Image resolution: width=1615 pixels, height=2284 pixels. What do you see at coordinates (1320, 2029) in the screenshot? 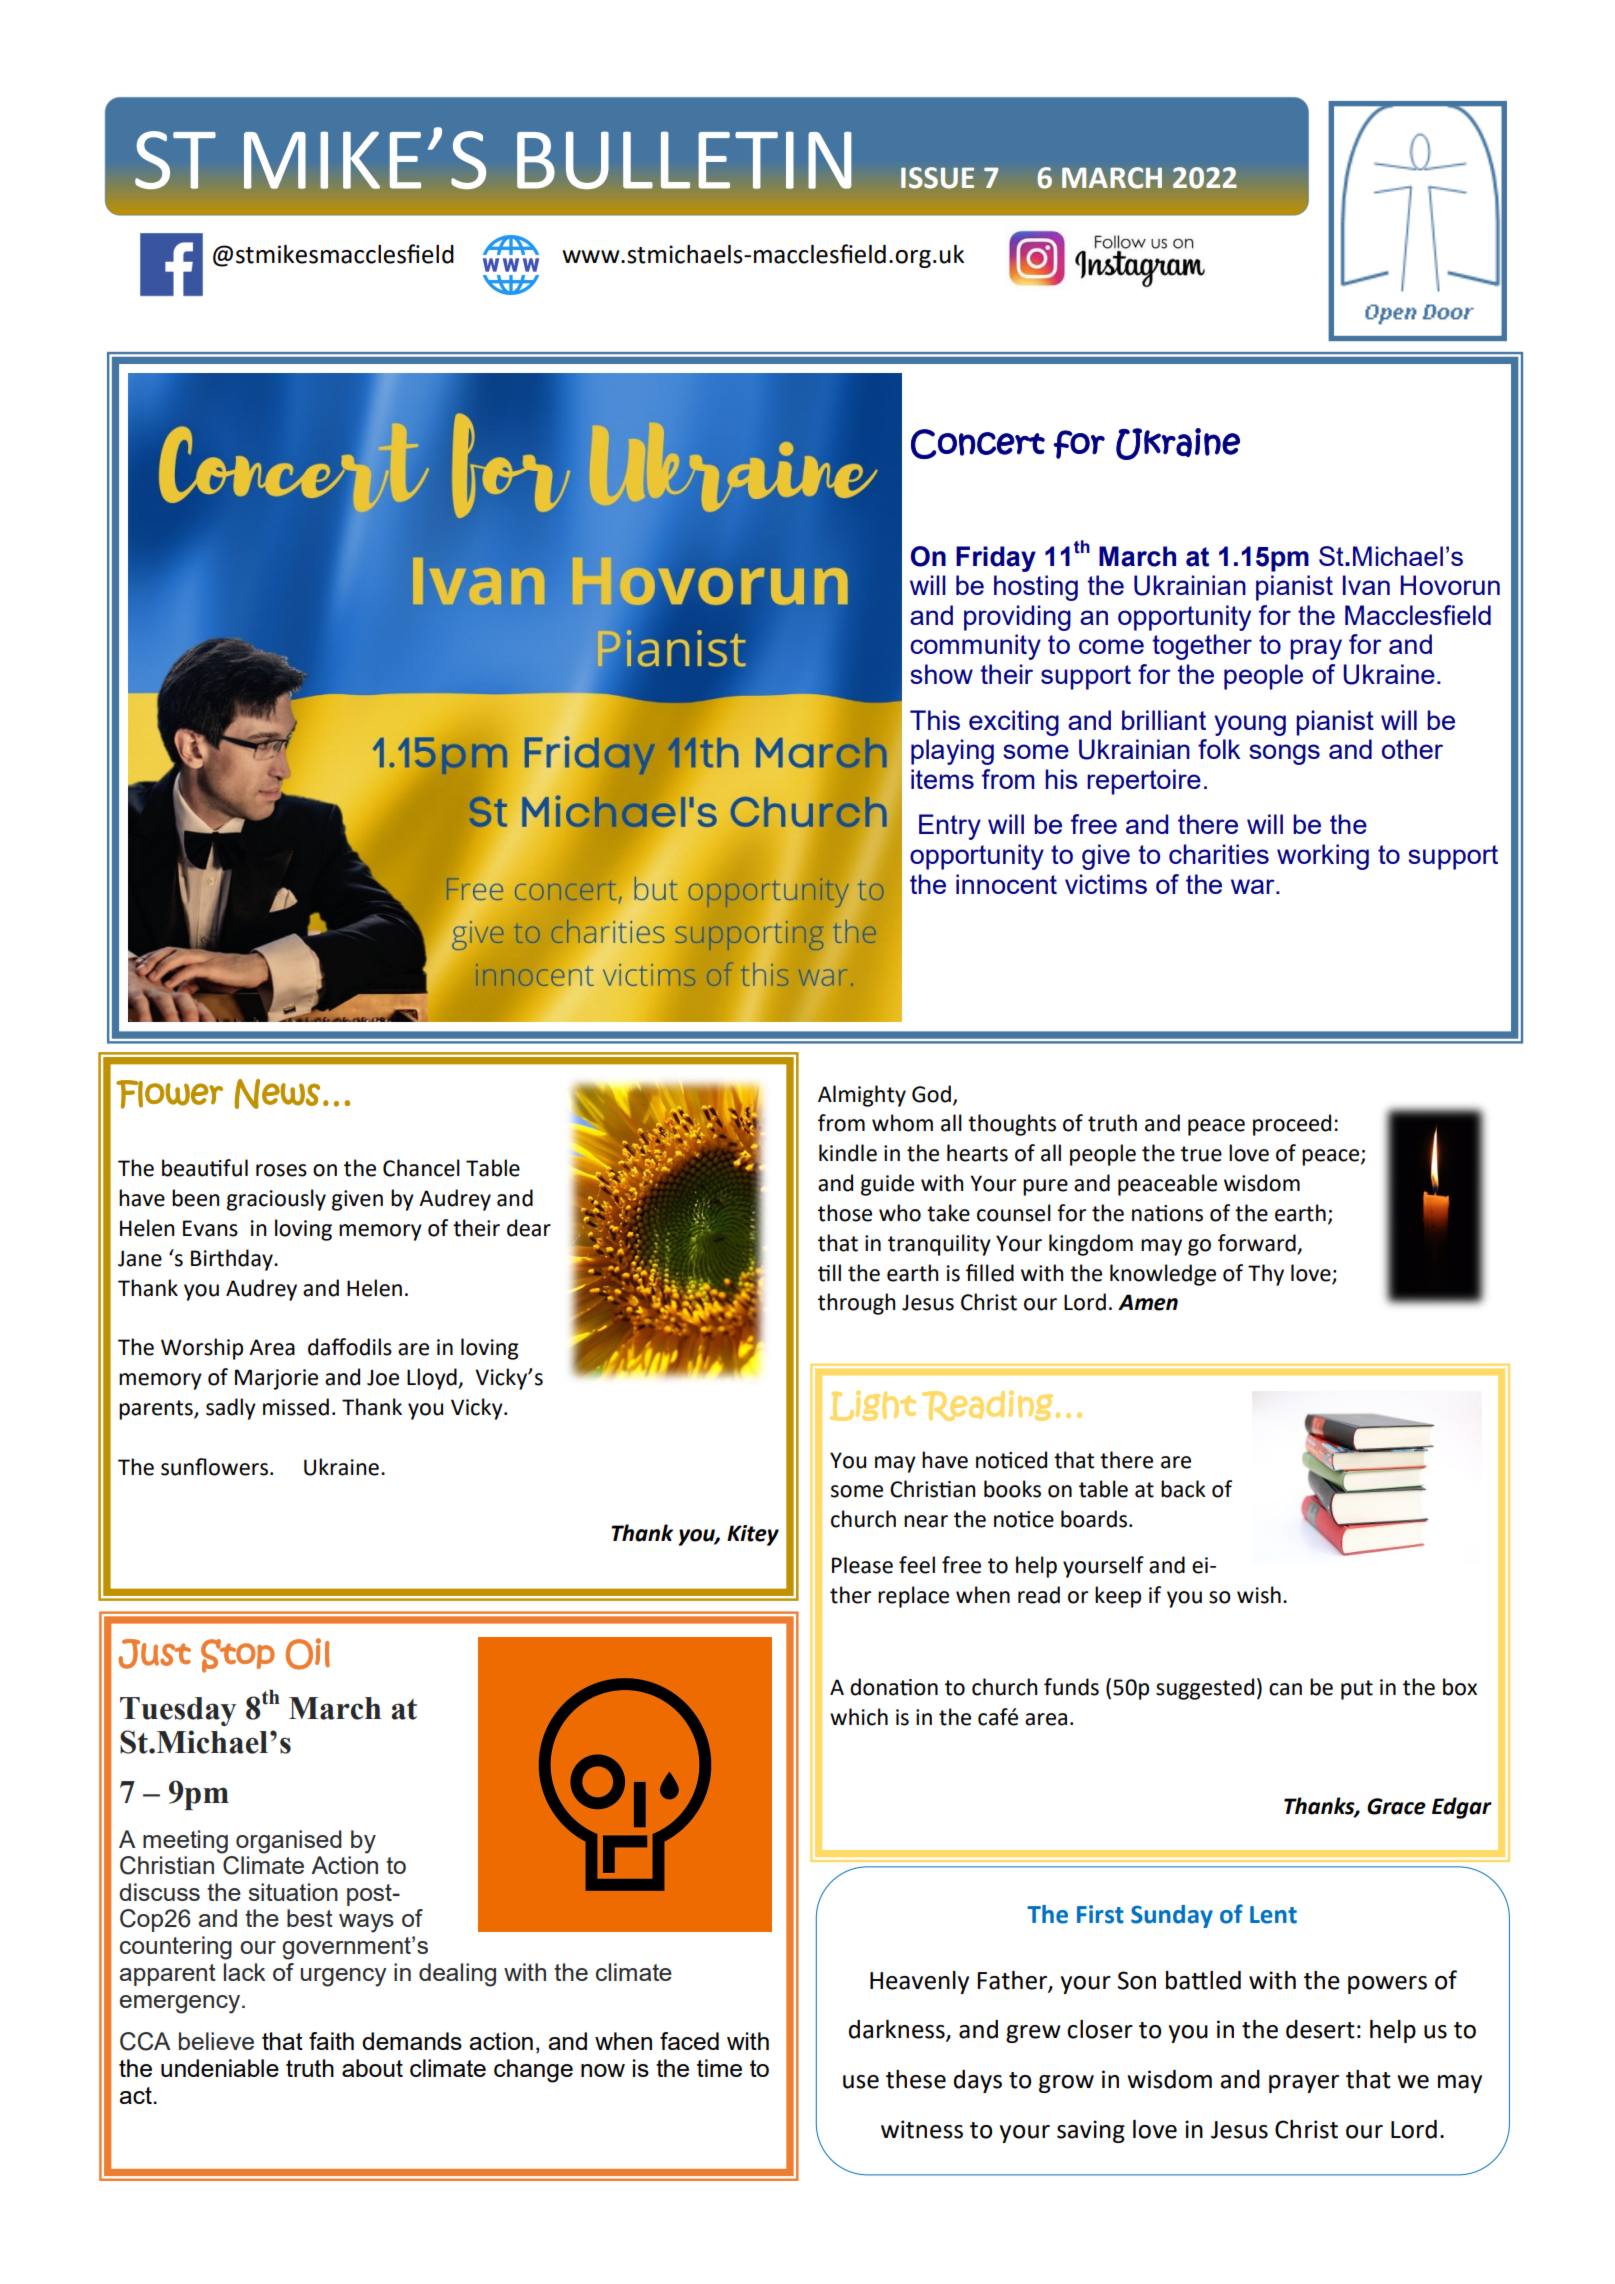
I see `desert` at bounding box center [1320, 2029].
